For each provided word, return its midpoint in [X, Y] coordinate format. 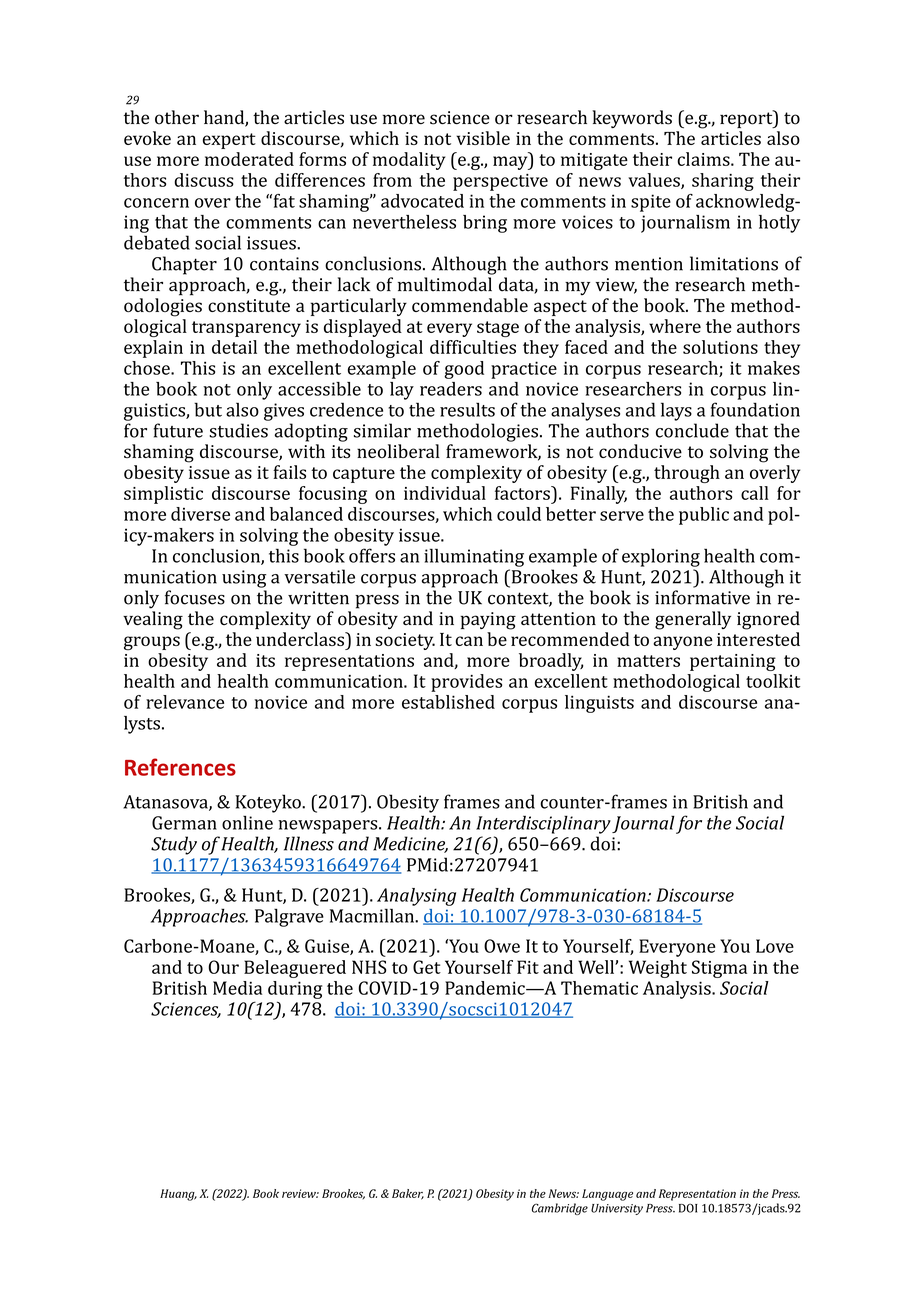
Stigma [719, 969]
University [617, 1209]
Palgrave [289, 917]
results [467, 410]
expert [229, 141]
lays [676, 411]
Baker [408, 1194]
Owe [502, 946]
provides [466, 683]
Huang [178, 1195]
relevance [185, 702]
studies [238, 430]
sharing [723, 182]
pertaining [733, 662]
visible [483, 138]
